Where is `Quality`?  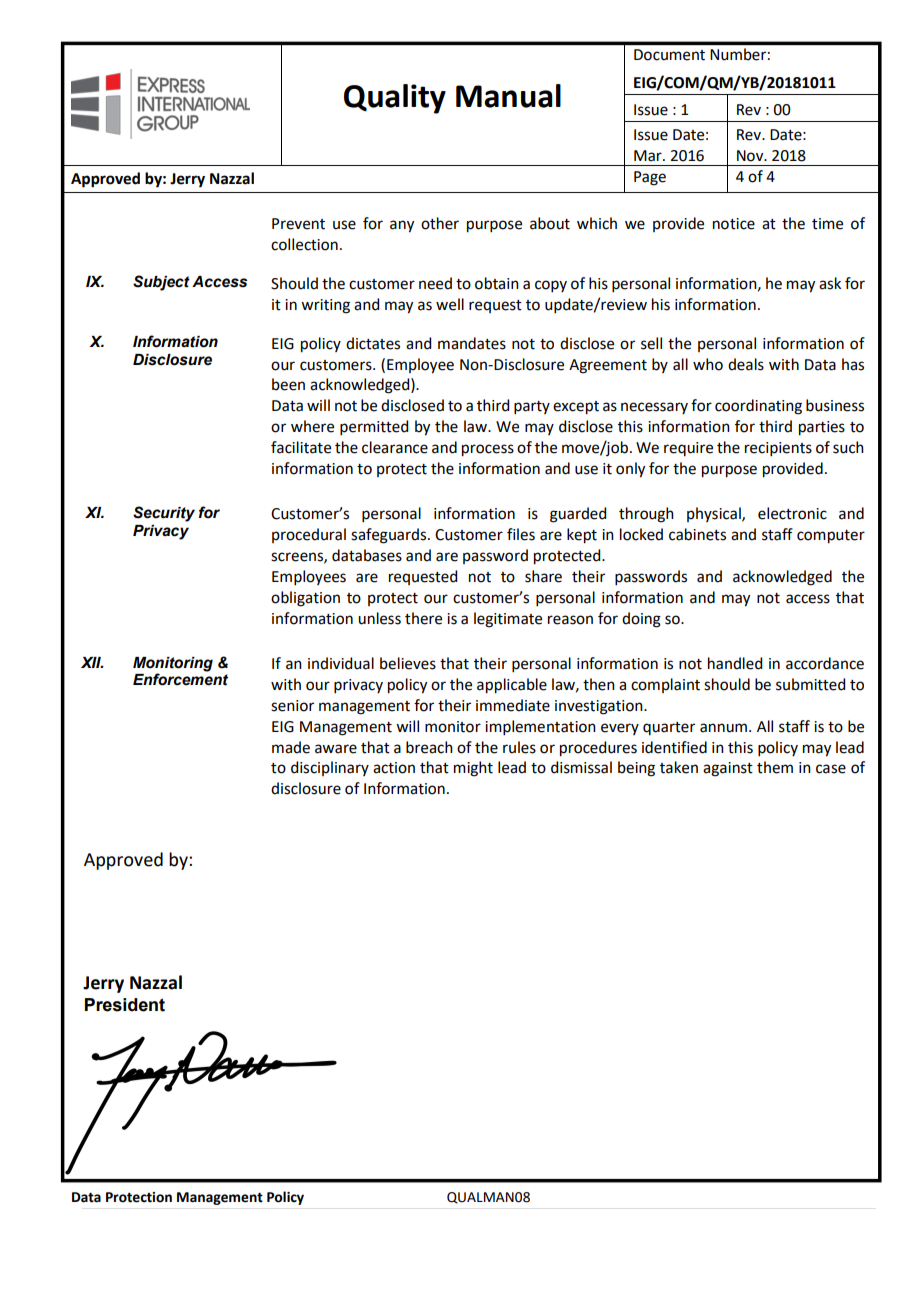
Quality is located at coordinates (395, 99).
